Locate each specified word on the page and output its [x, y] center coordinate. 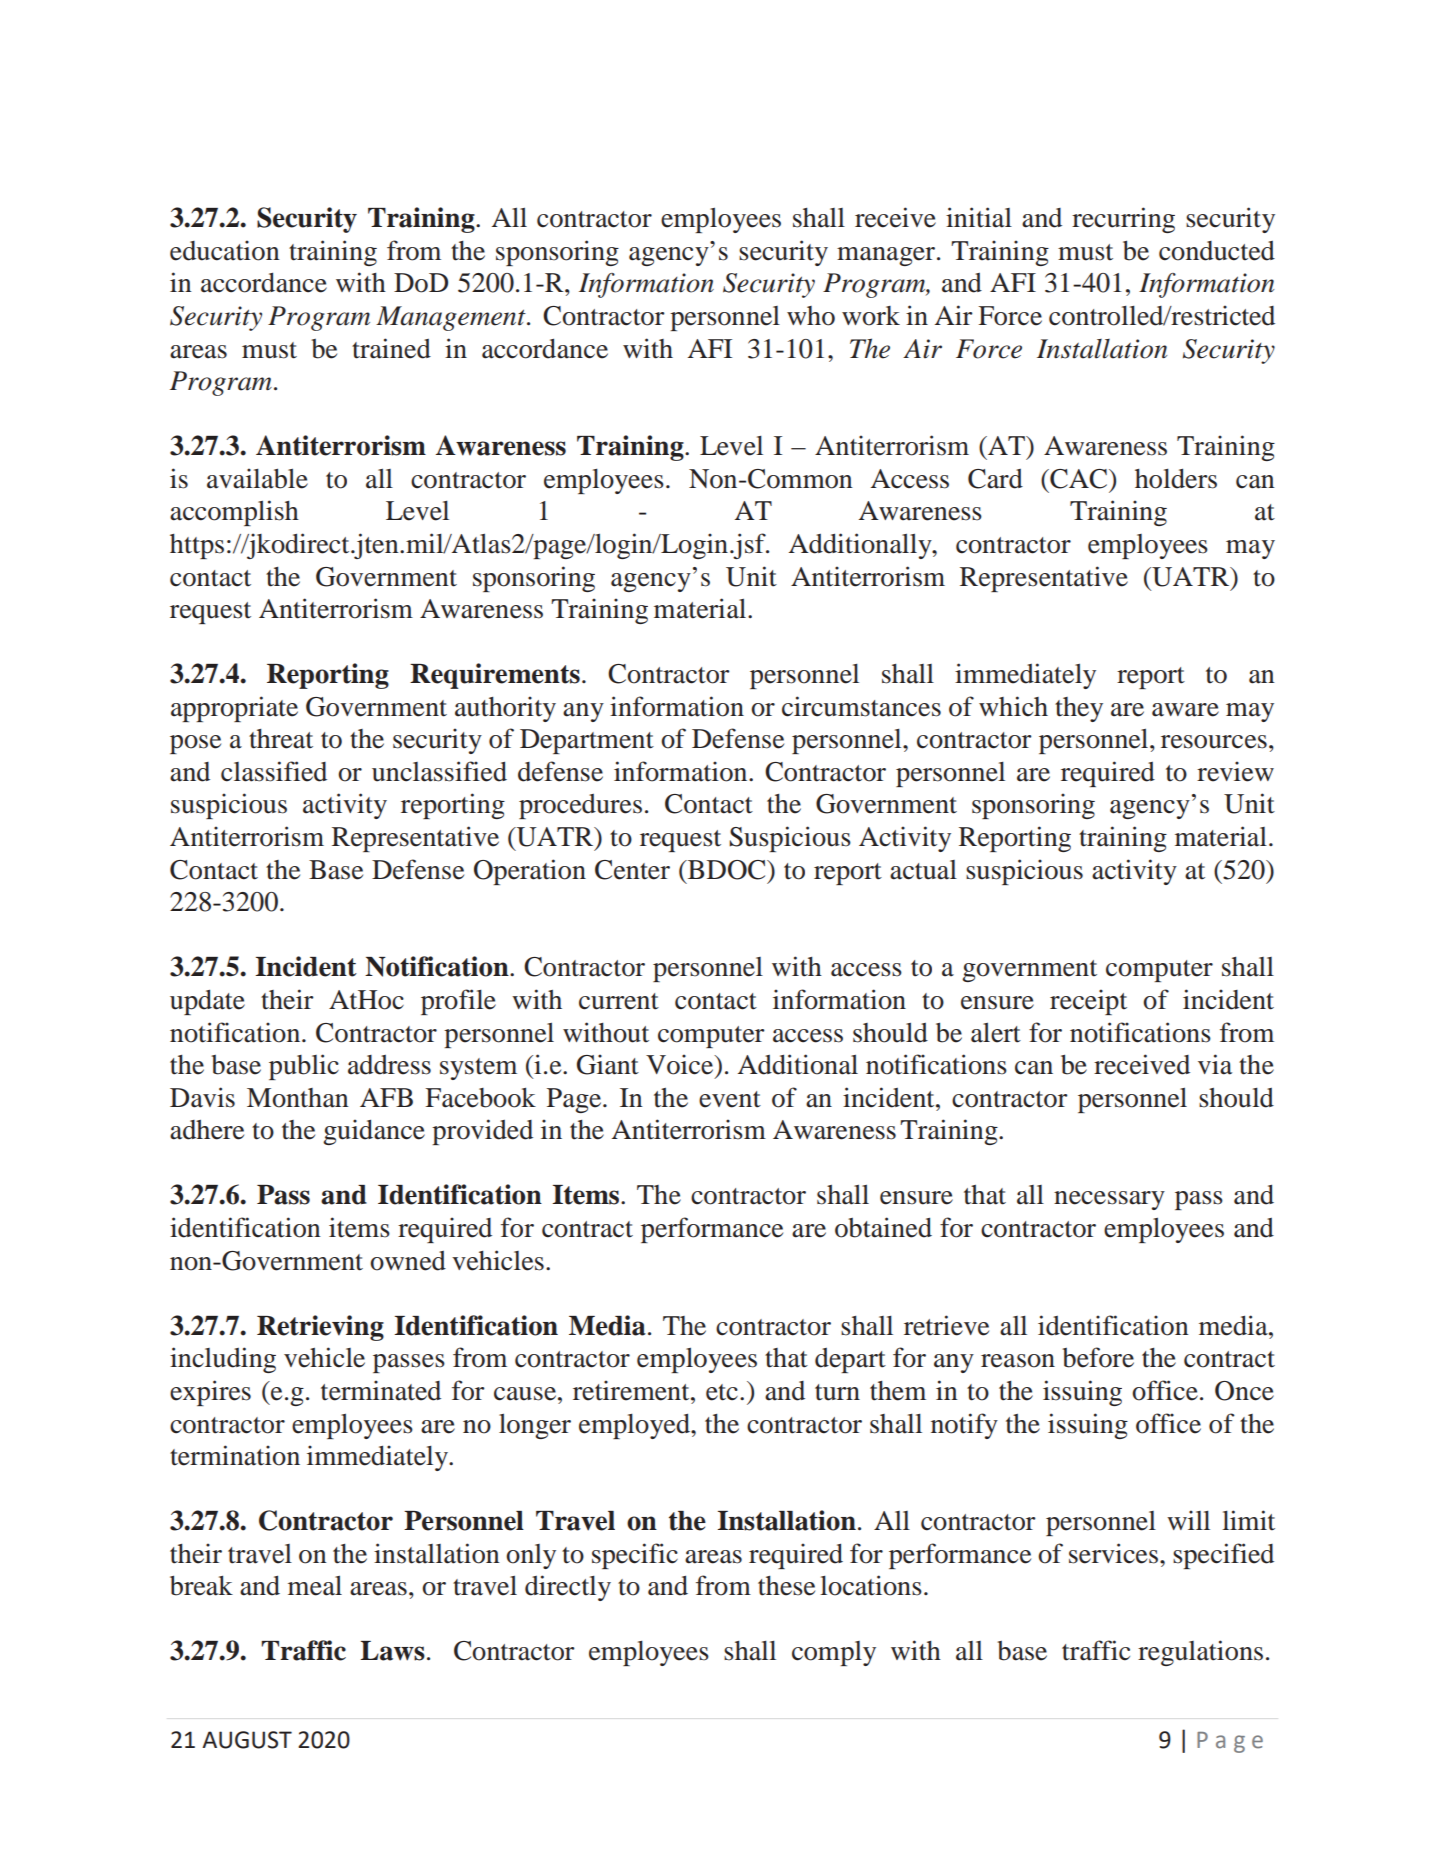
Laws [392, 1651]
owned [408, 1261]
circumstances [861, 706]
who [811, 316]
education [225, 250]
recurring [1123, 220]
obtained [883, 1227]
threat [281, 739]
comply [834, 1653]
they [1079, 709]
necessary [1109, 1200]
